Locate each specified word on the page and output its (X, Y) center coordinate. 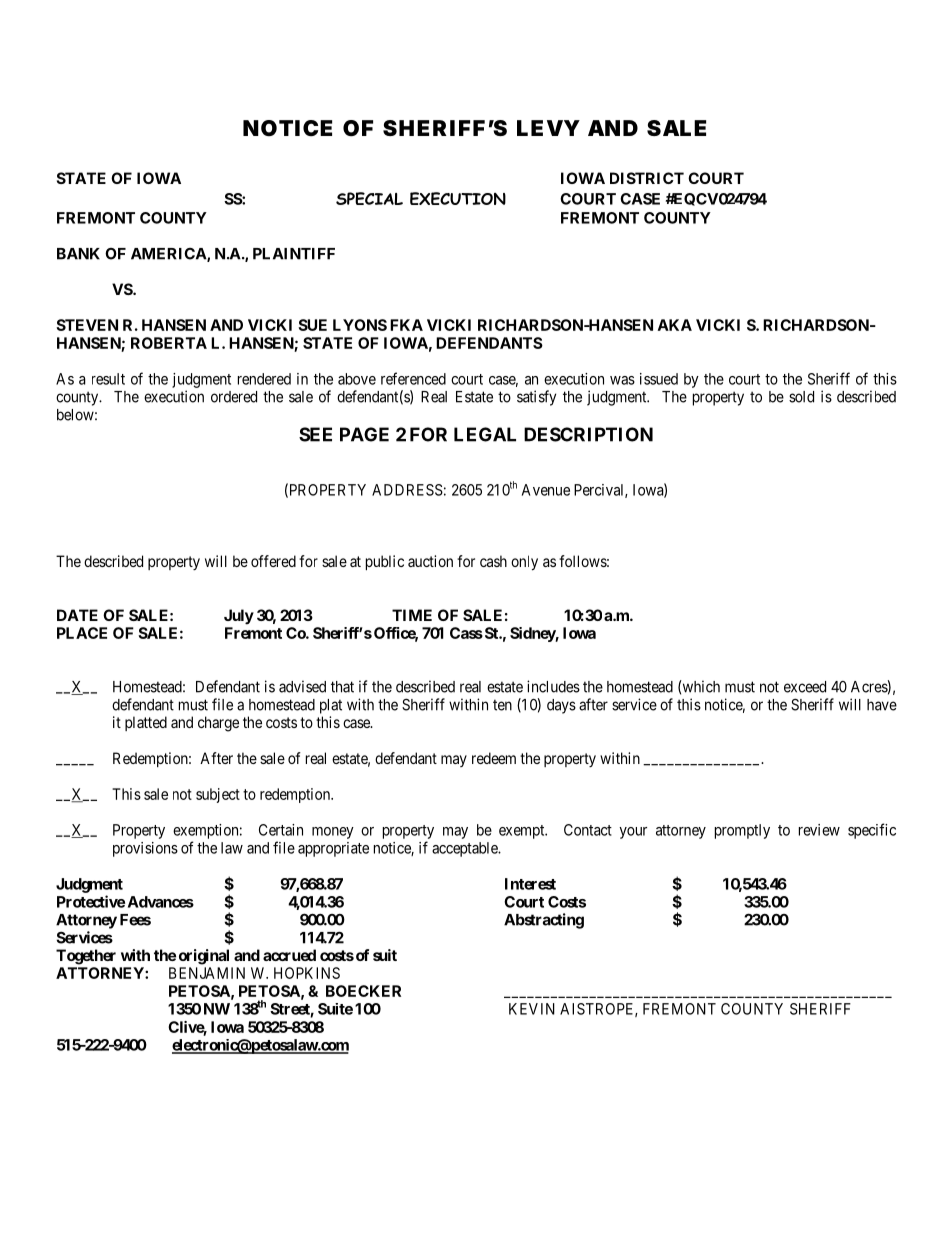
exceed (805, 687)
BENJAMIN (207, 973)
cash (493, 561)
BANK (78, 254)
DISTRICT (647, 178)
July (239, 617)
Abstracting (544, 921)
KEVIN (532, 1009)
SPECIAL (369, 198)
